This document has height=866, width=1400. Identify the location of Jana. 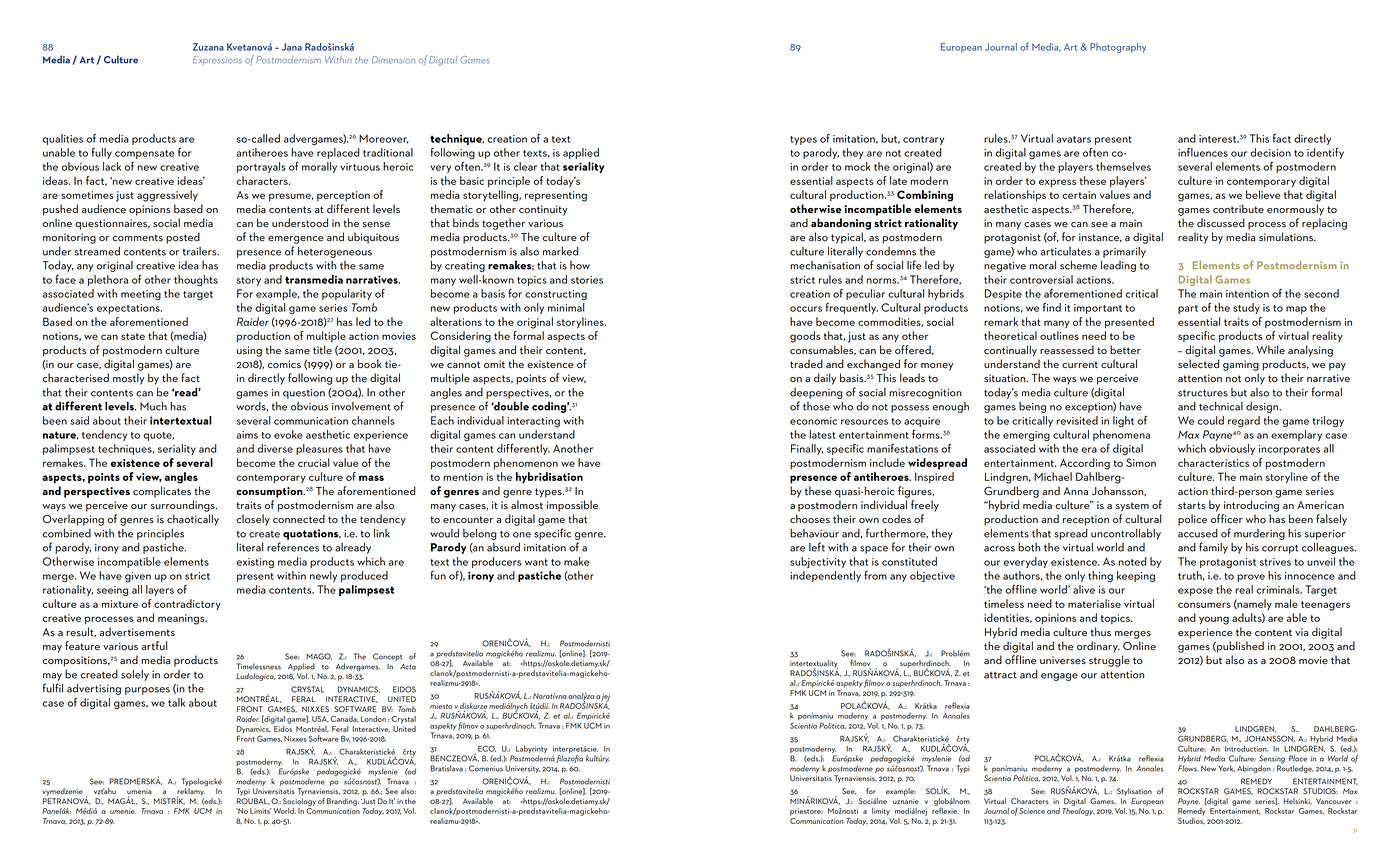
(292, 47).
